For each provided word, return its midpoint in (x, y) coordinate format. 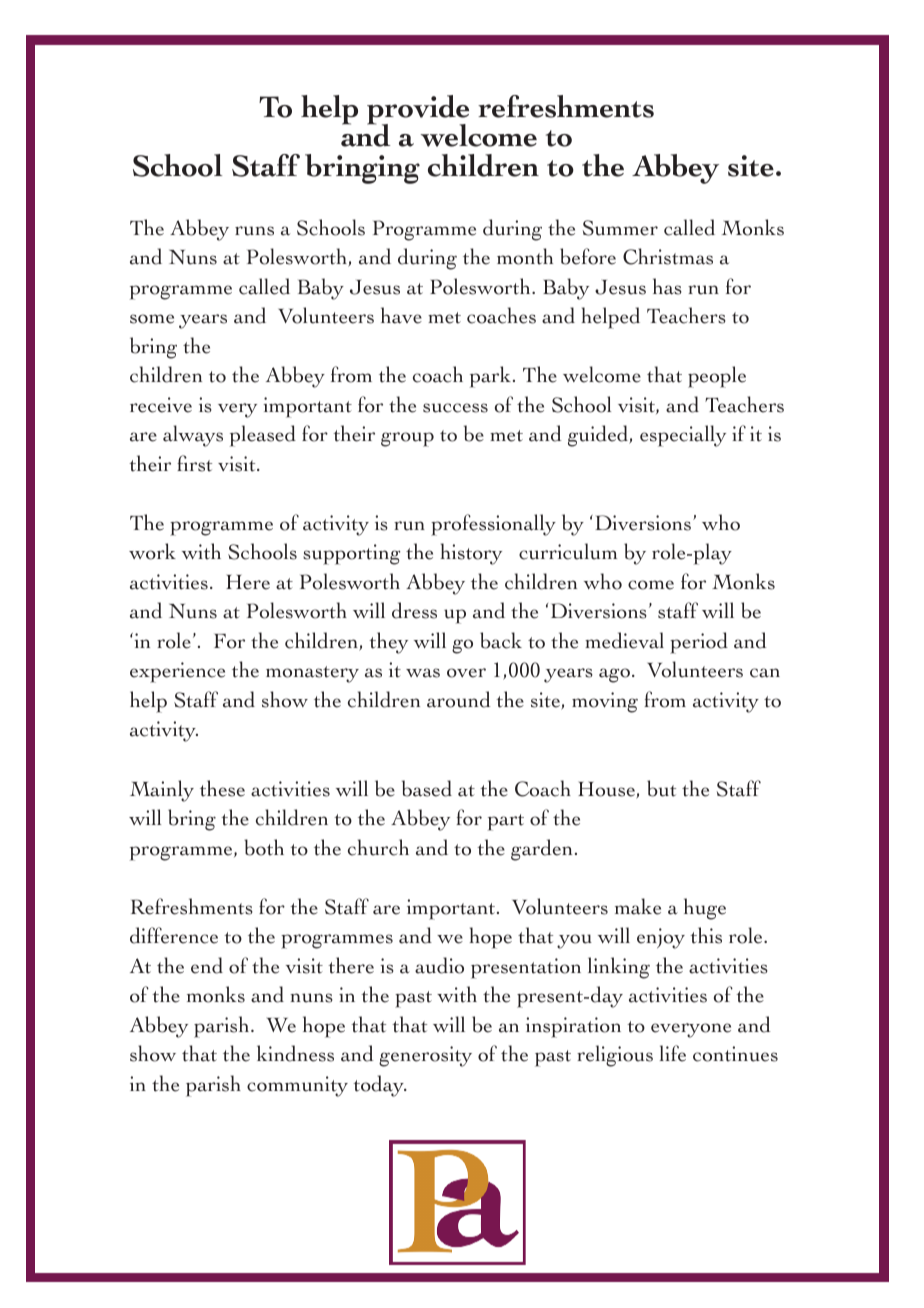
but (661, 788)
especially (683, 436)
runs (254, 231)
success (455, 408)
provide (418, 111)
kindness (295, 1053)
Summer (620, 228)
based (427, 788)
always (193, 436)
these (222, 788)
